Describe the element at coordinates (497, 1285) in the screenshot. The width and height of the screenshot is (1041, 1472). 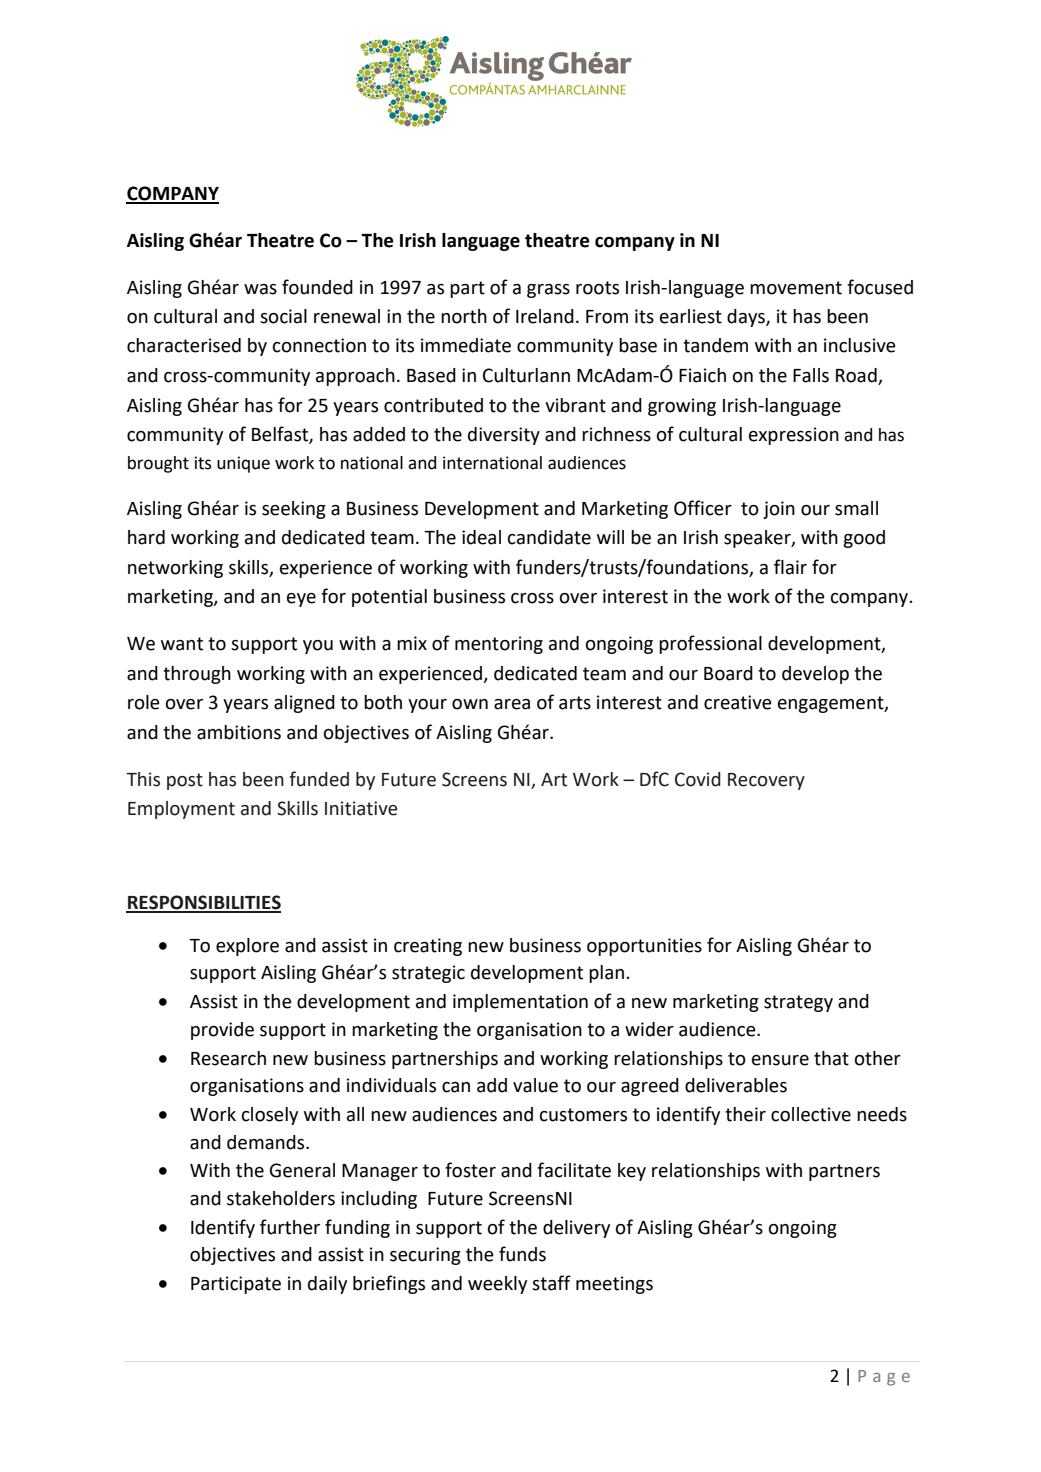
I see `weekly` at that location.
